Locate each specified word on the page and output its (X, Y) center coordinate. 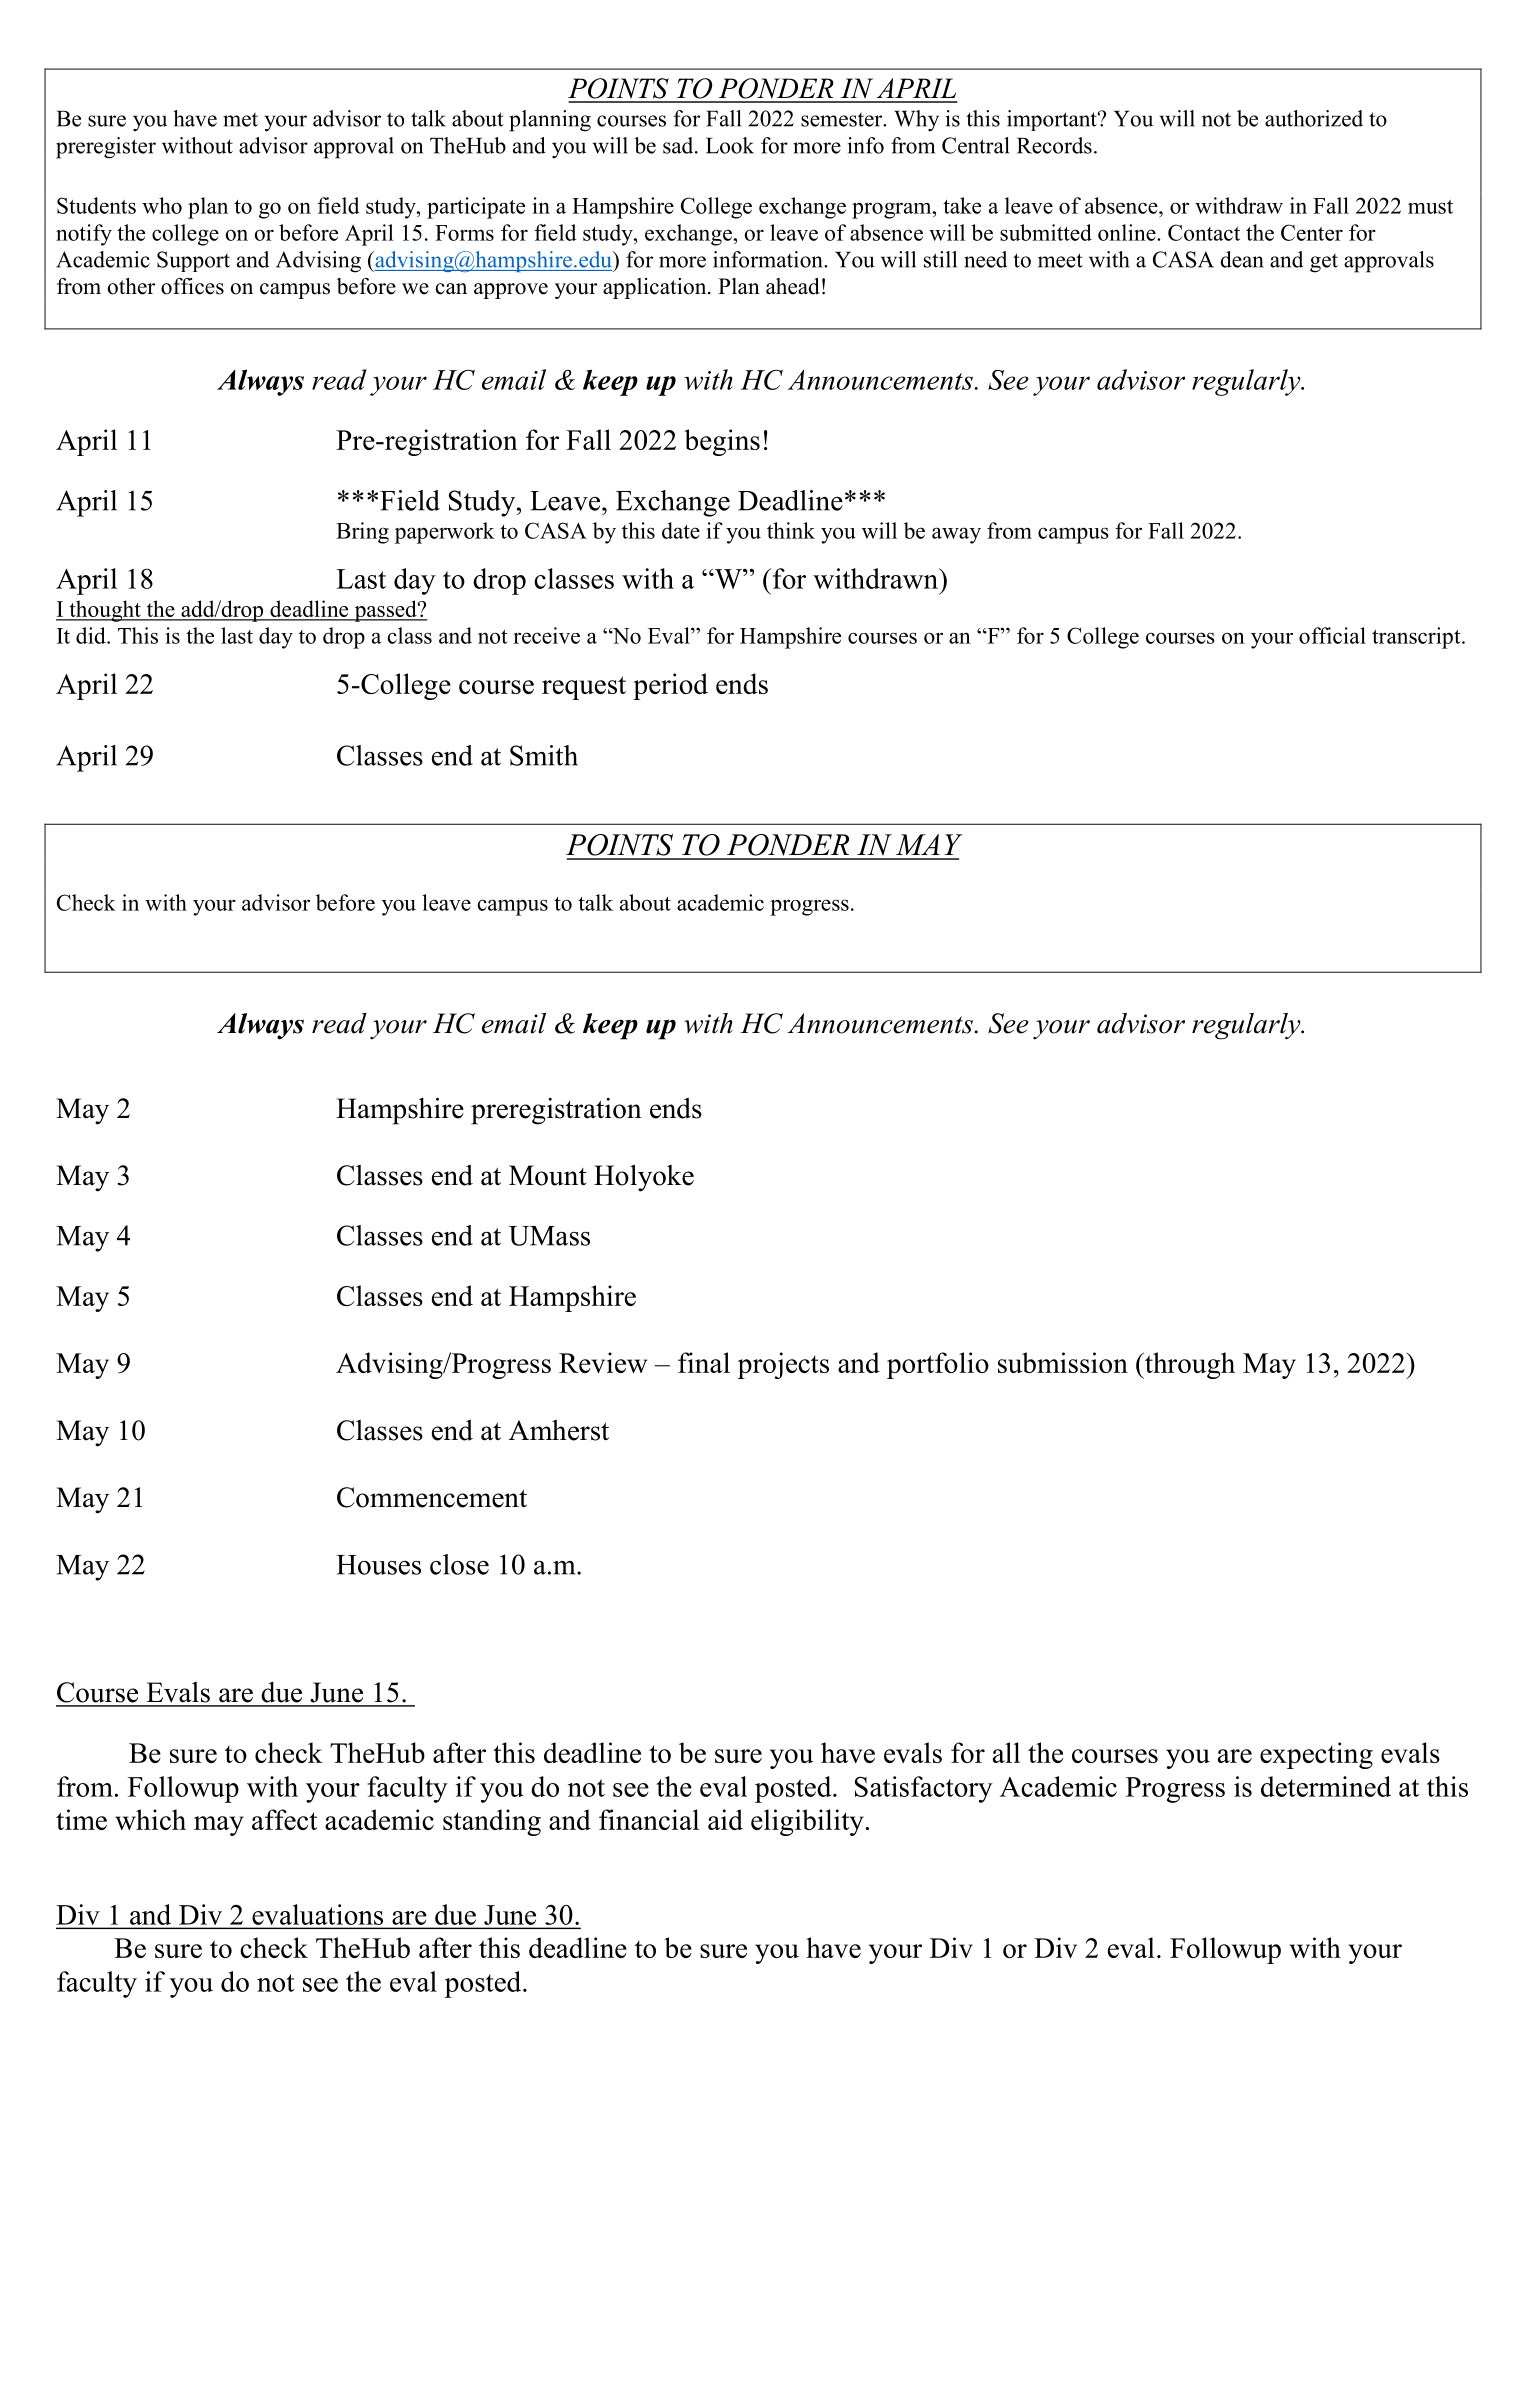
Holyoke (644, 1178)
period (670, 686)
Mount (548, 1175)
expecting (1316, 1755)
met (240, 120)
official (1332, 635)
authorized (1314, 118)
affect (284, 1819)
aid (725, 1819)
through (1189, 1365)
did (92, 635)
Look (730, 145)
